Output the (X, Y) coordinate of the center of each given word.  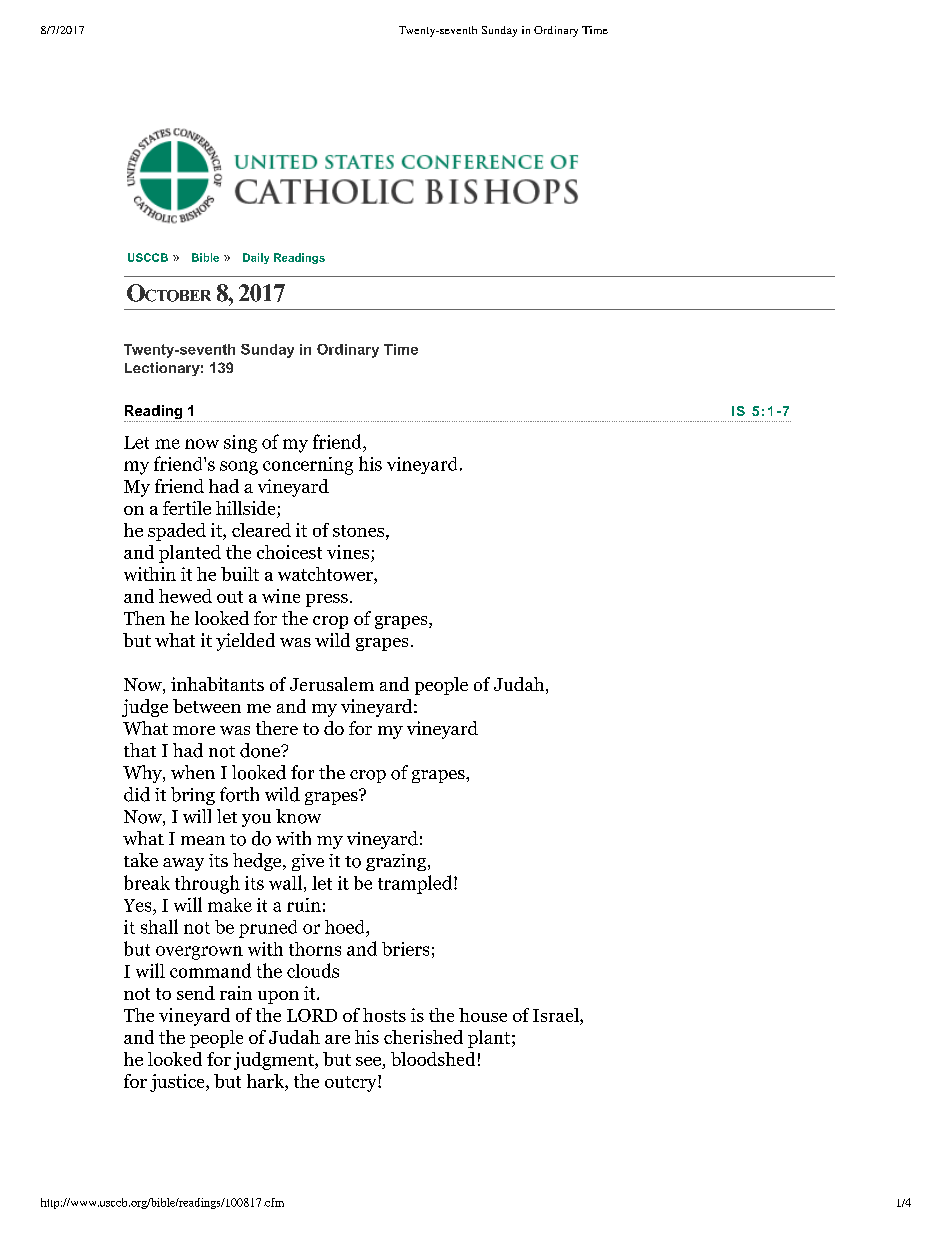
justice (178, 1083)
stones (358, 531)
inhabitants (217, 684)
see (368, 1061)
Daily (256, 258)
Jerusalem (332, 684)
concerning (308, 466)
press (327, 600)
